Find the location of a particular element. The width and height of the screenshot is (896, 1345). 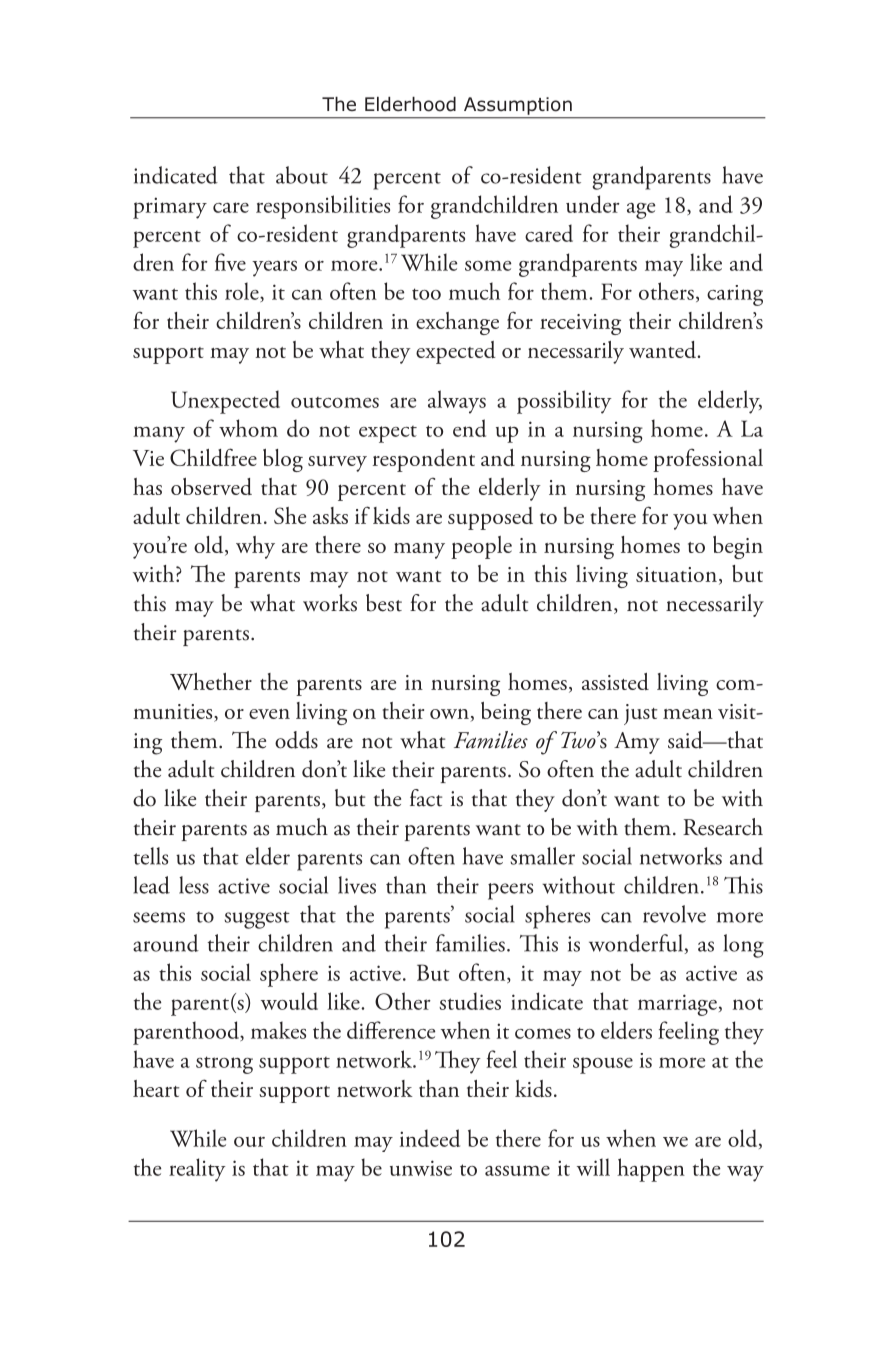

our is located at coordinates (249, 1141).
